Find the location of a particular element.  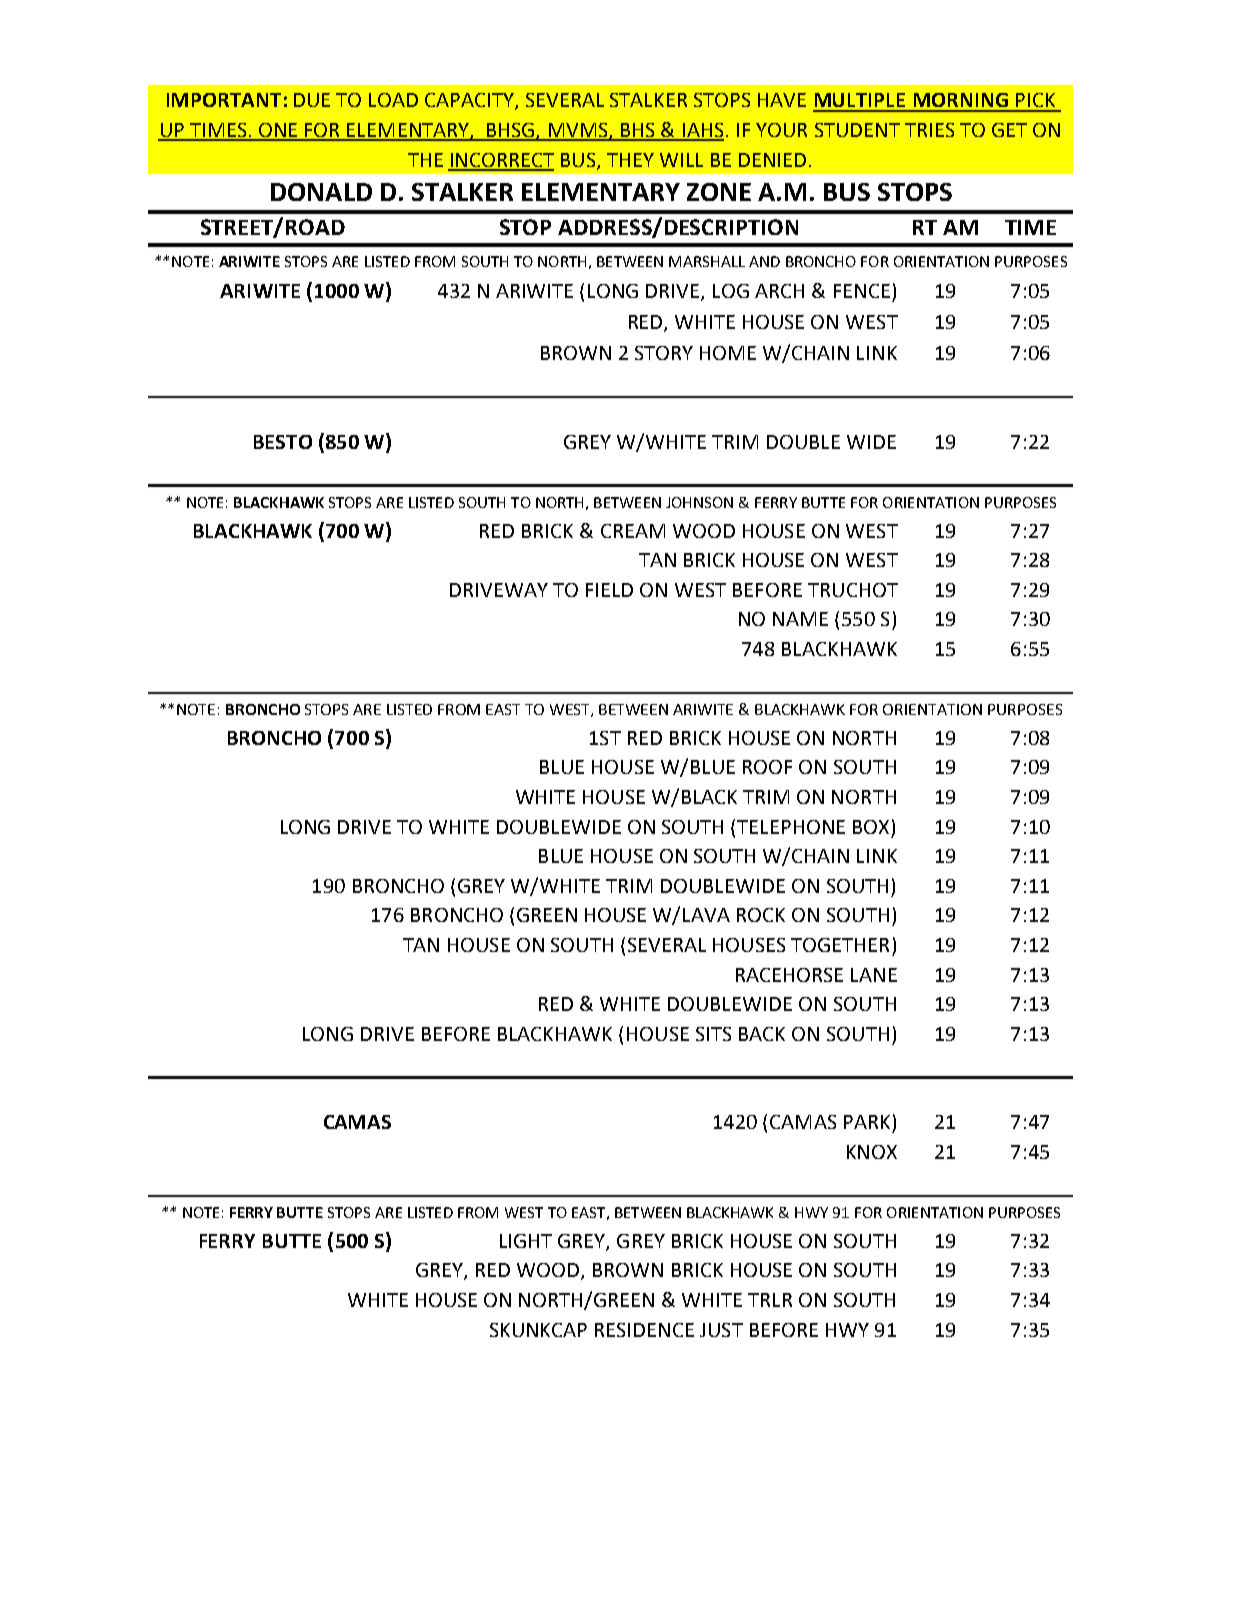

RESIDENCE is located at coordinates (644, 1330).
